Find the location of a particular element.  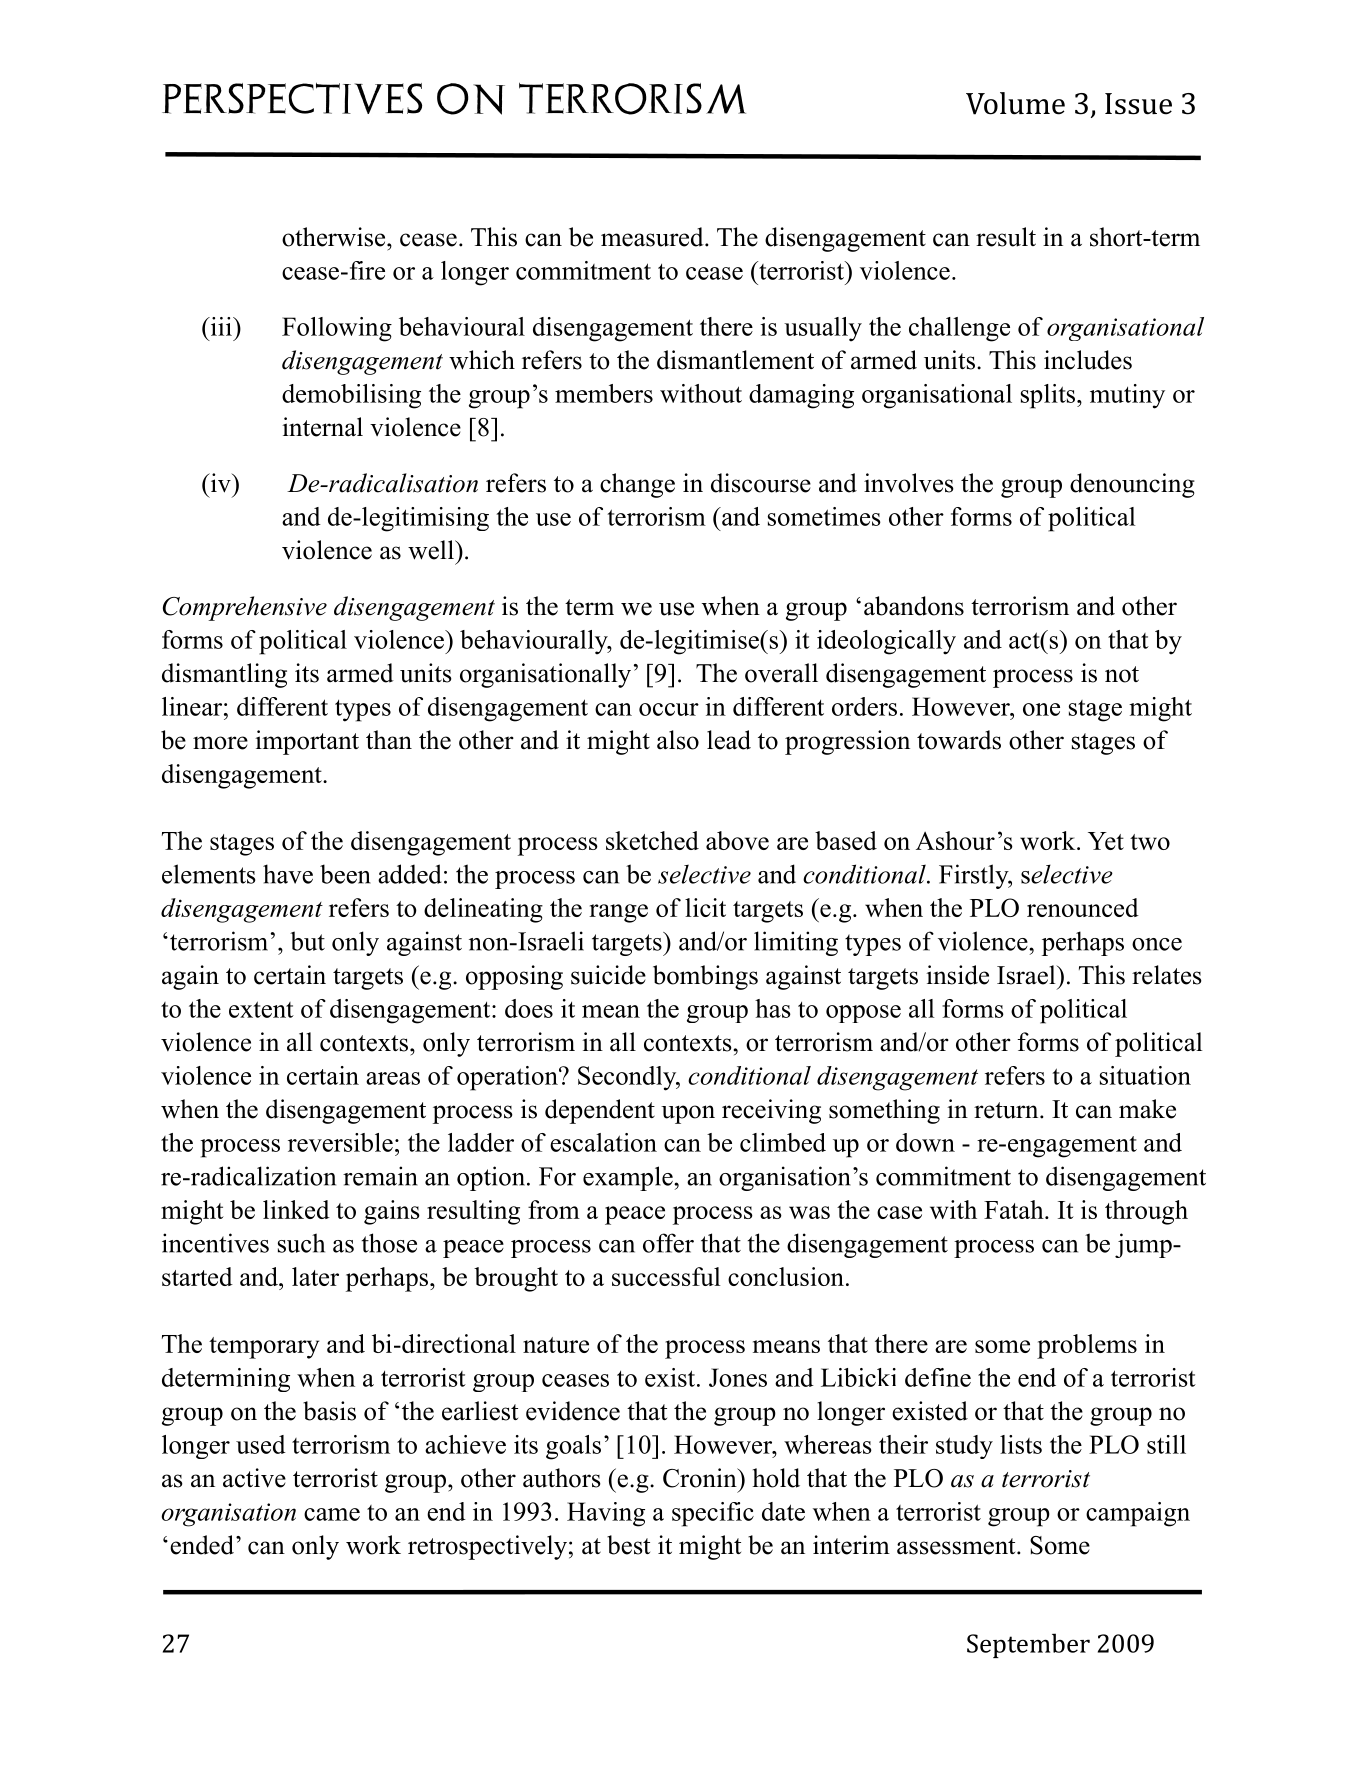

campaign is located at coordinates (1138, 1514).
